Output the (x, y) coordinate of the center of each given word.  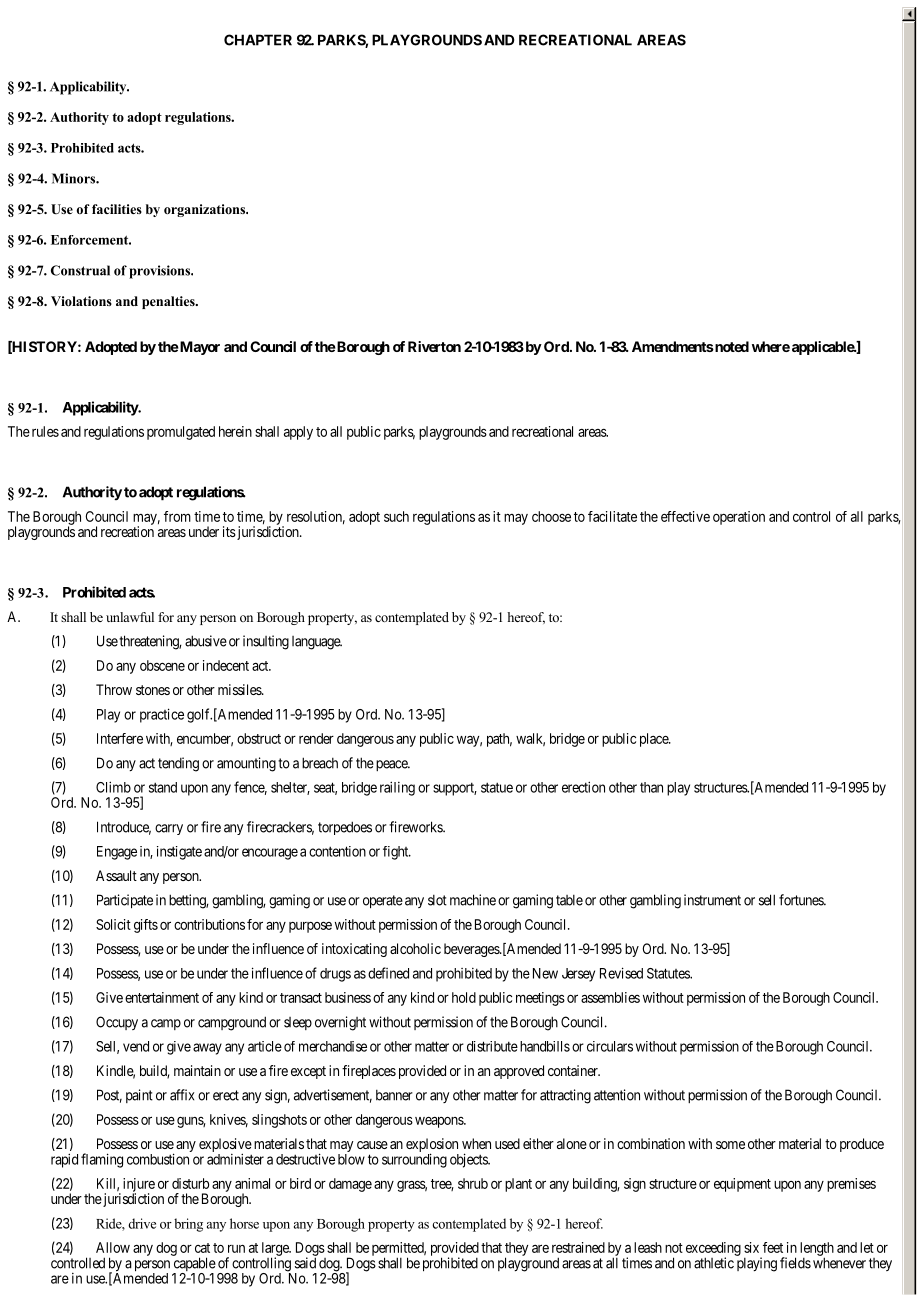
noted (731, 346)
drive (142, 1223)
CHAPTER (258, 40)
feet (773, 1247)
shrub (473, 1183)
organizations (206, 210)
